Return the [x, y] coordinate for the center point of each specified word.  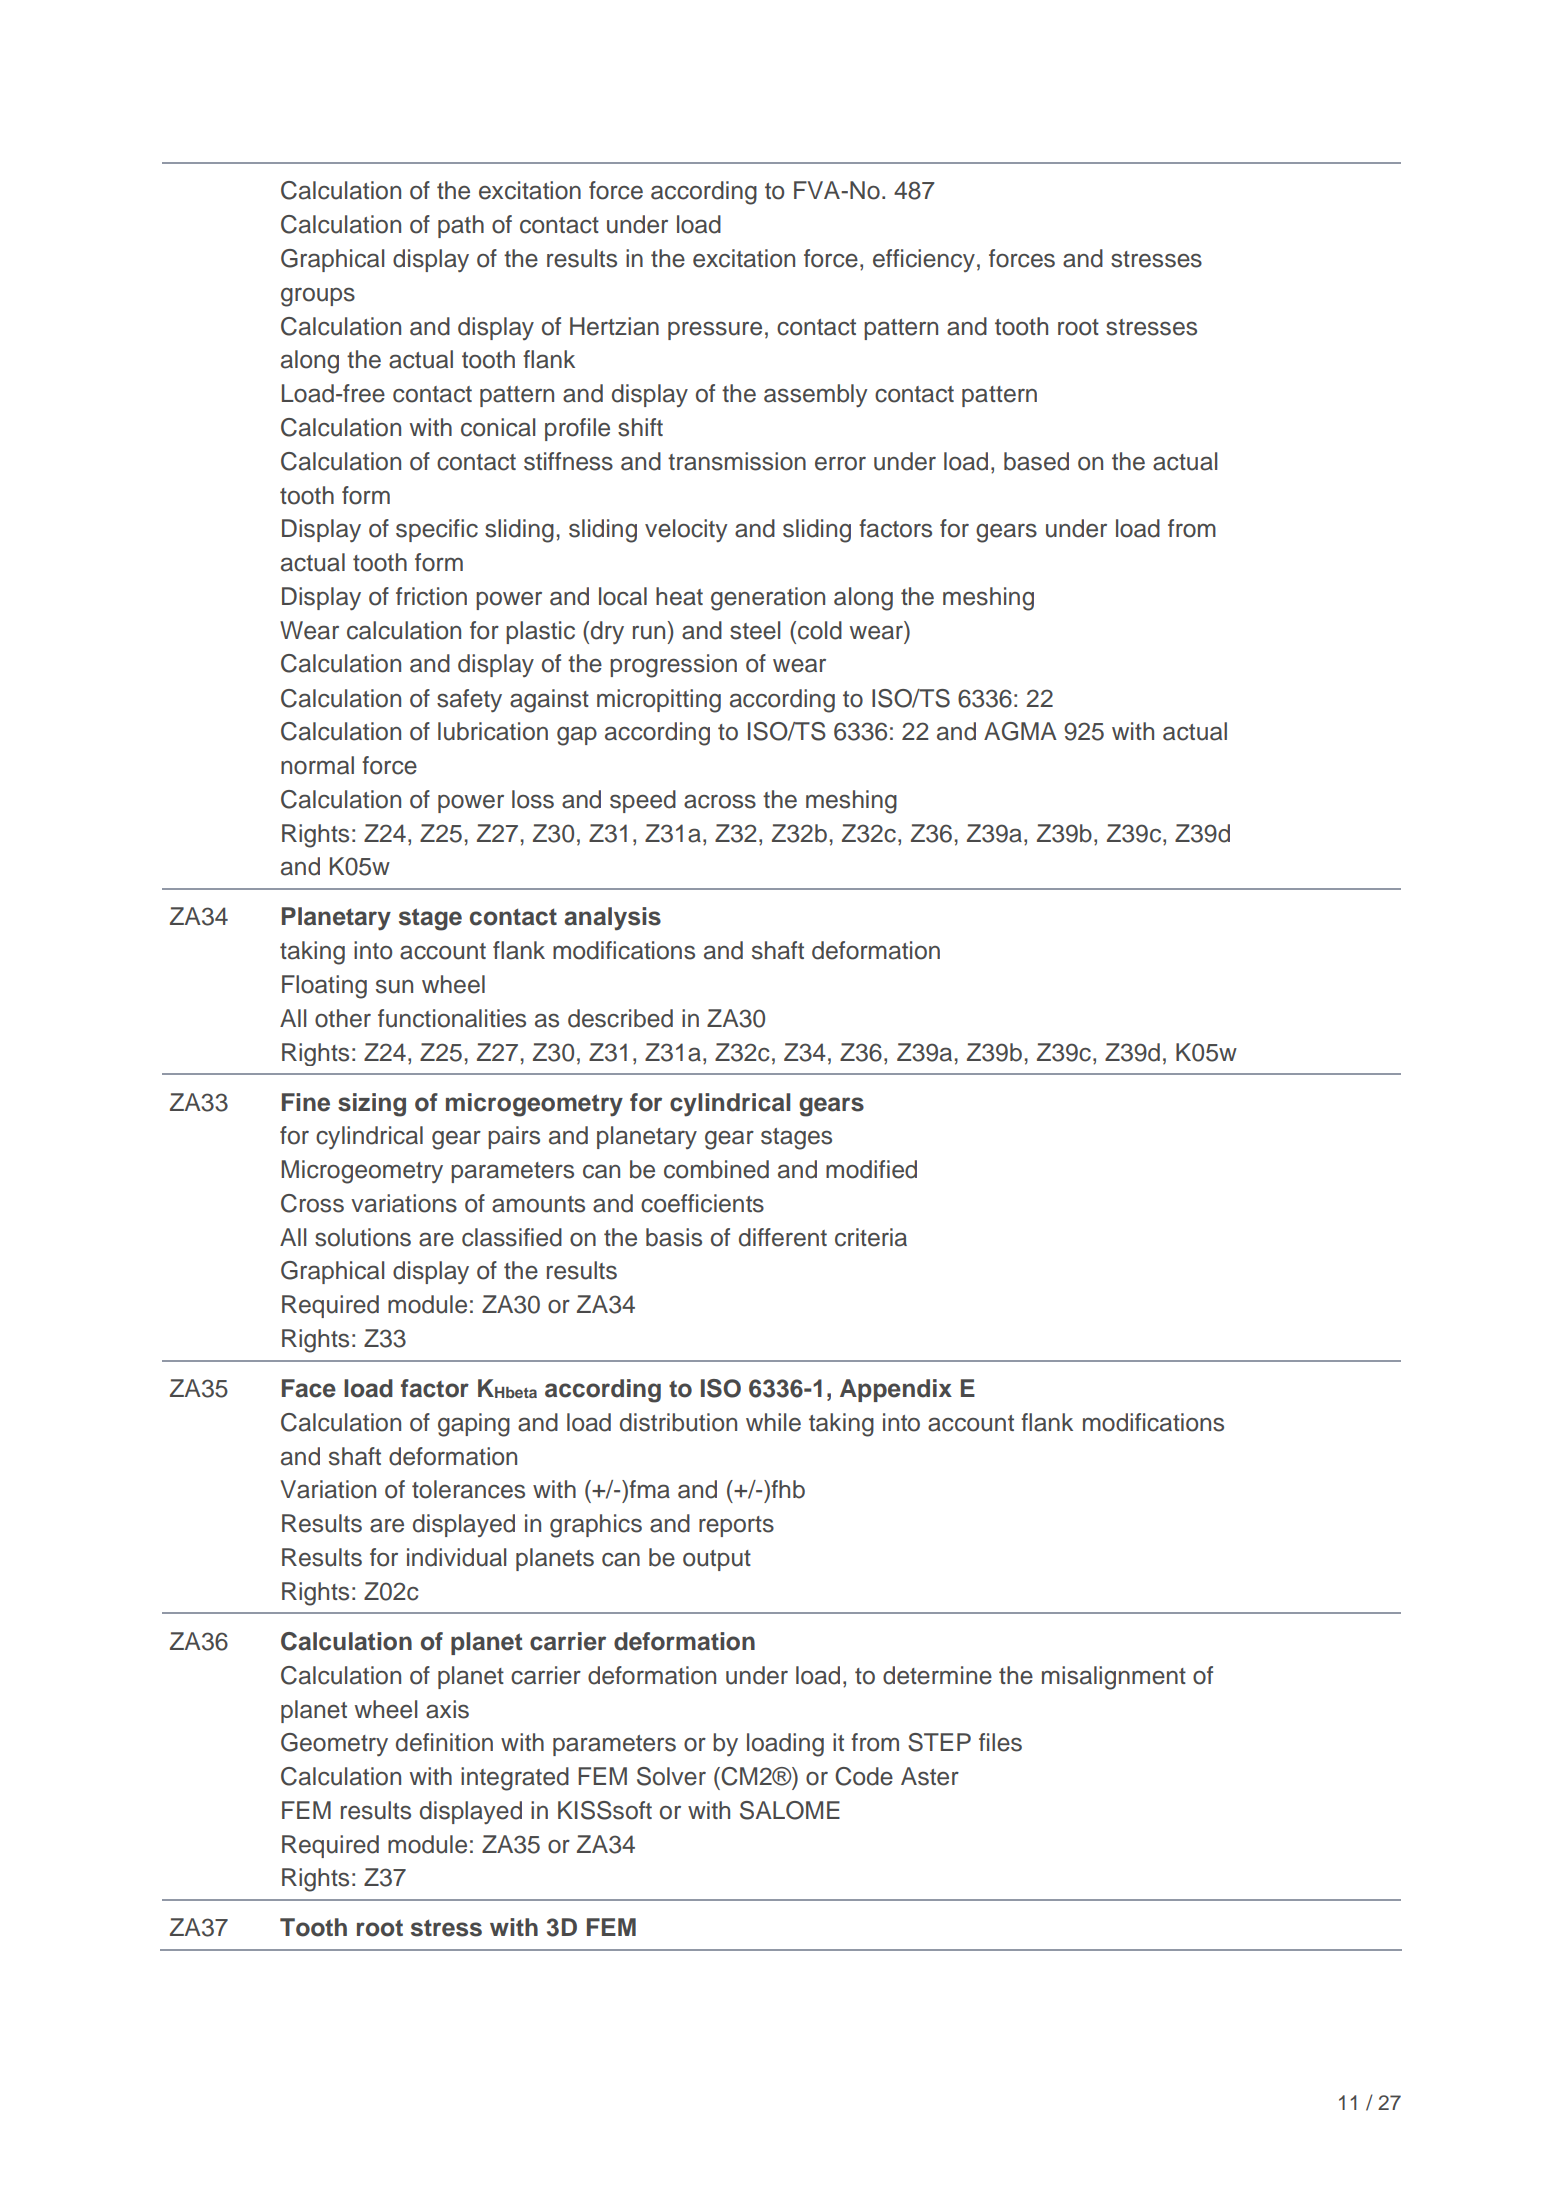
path [461, 226]
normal [317, 765]
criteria [871, 1237]
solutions [363, 1237]
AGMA [1020, 731]
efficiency [924, 260]
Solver [671, 1776]
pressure [715, 330]
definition [444, 1742]
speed [643, 801]
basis [674, 1237]
